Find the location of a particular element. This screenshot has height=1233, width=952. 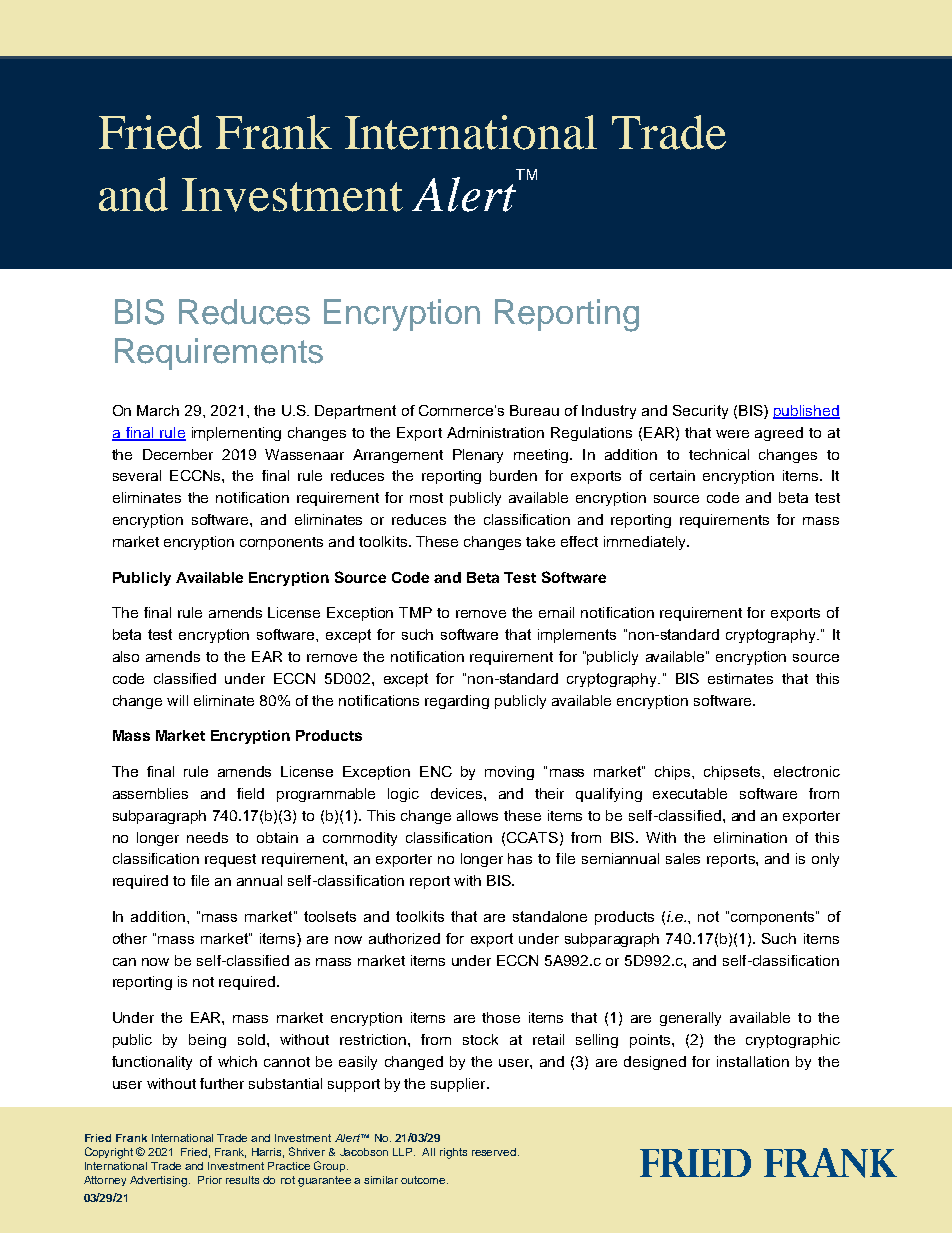

December is located at coordinates (178, 454).
